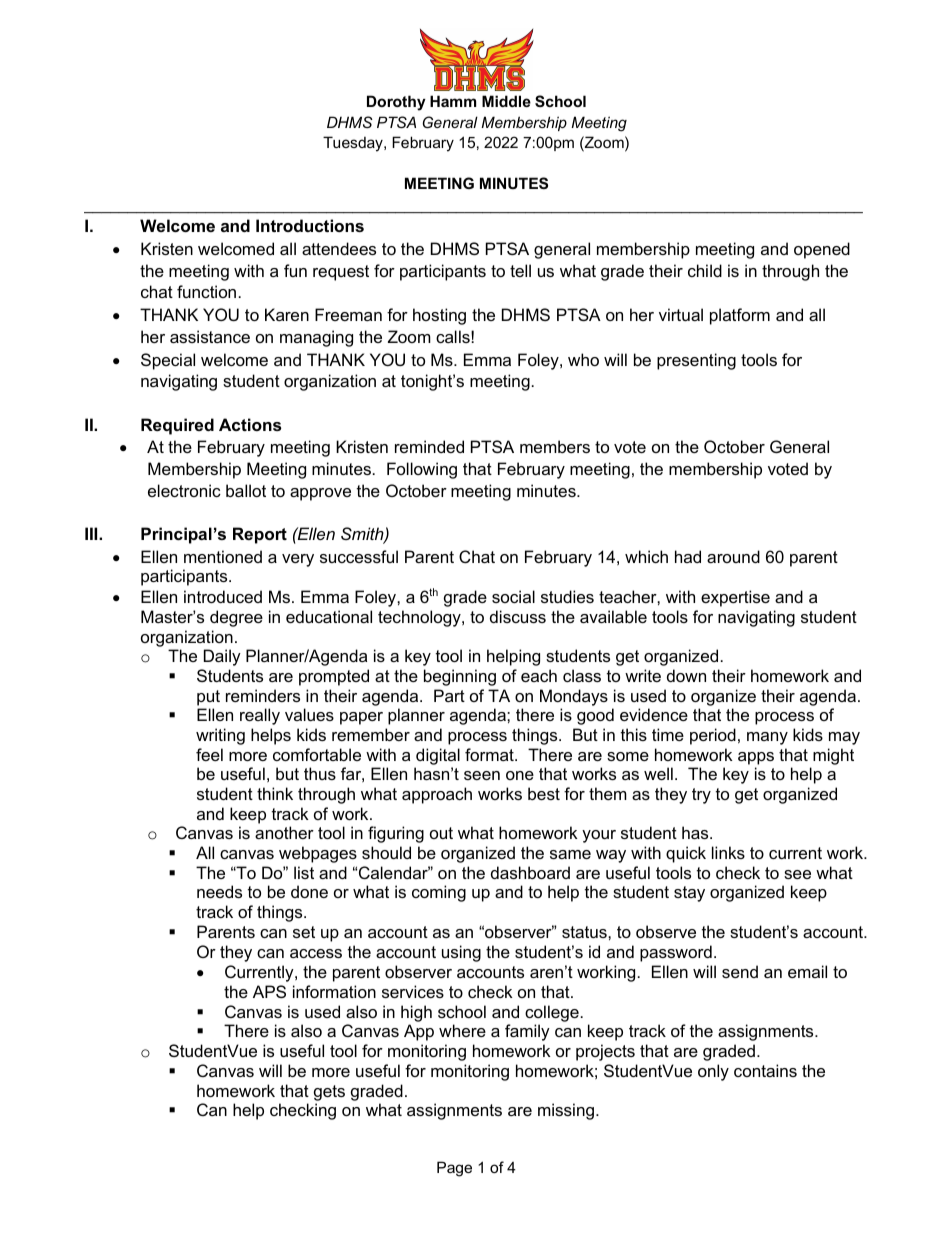 This image has width=952, height=1233. Describe the element at coordinates (209, 754) in the image. I see `feel` at that location.
